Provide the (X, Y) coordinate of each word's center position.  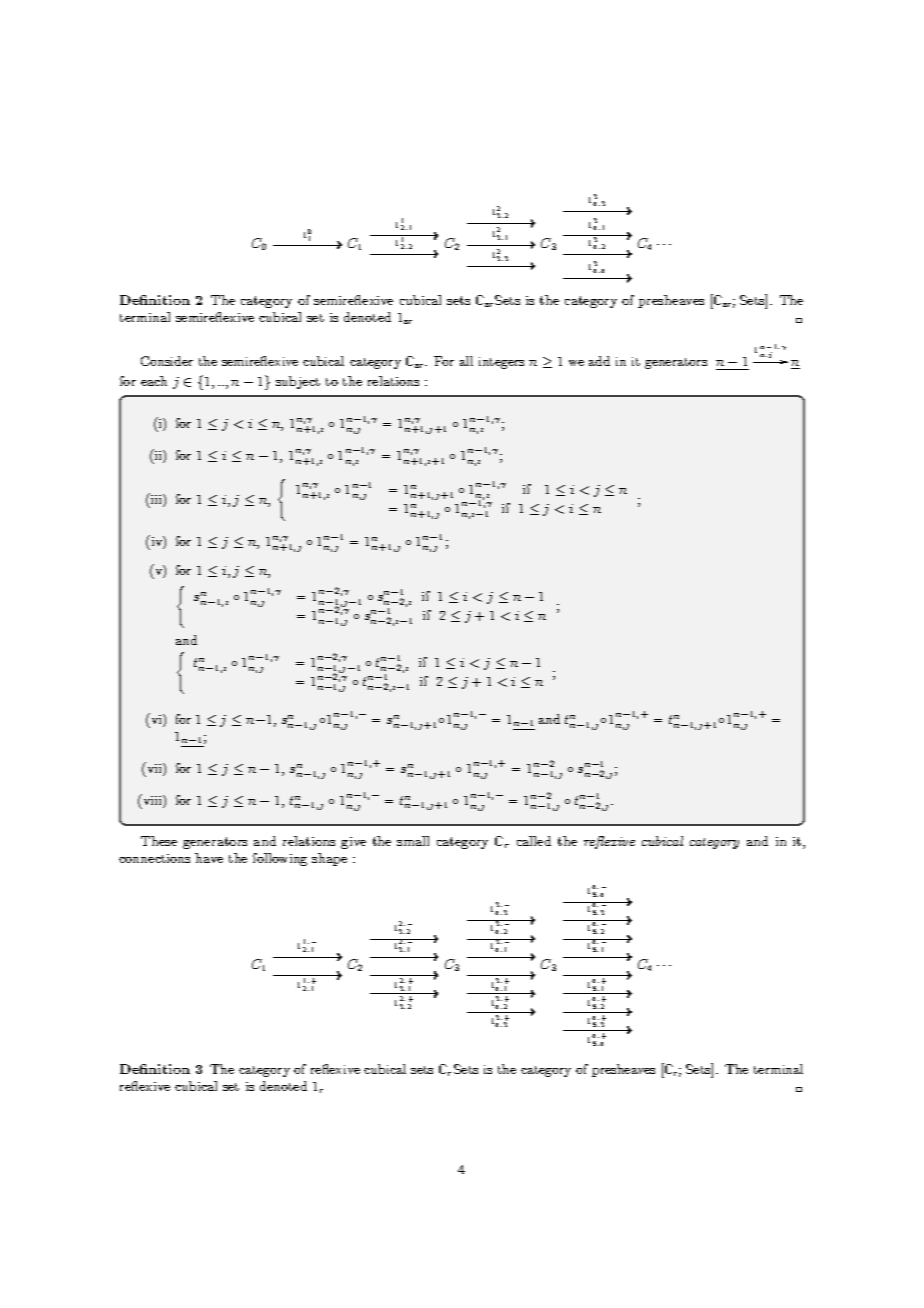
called (534, 841)
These (159, 841)
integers (501, 363)
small (413, 841)
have (209, 858)
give (353, 843)
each (154, 381)
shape (329, 859)
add (599, 361)
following (280, 859)
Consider (167, 361)
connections (154, 858)
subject (298, 382)
